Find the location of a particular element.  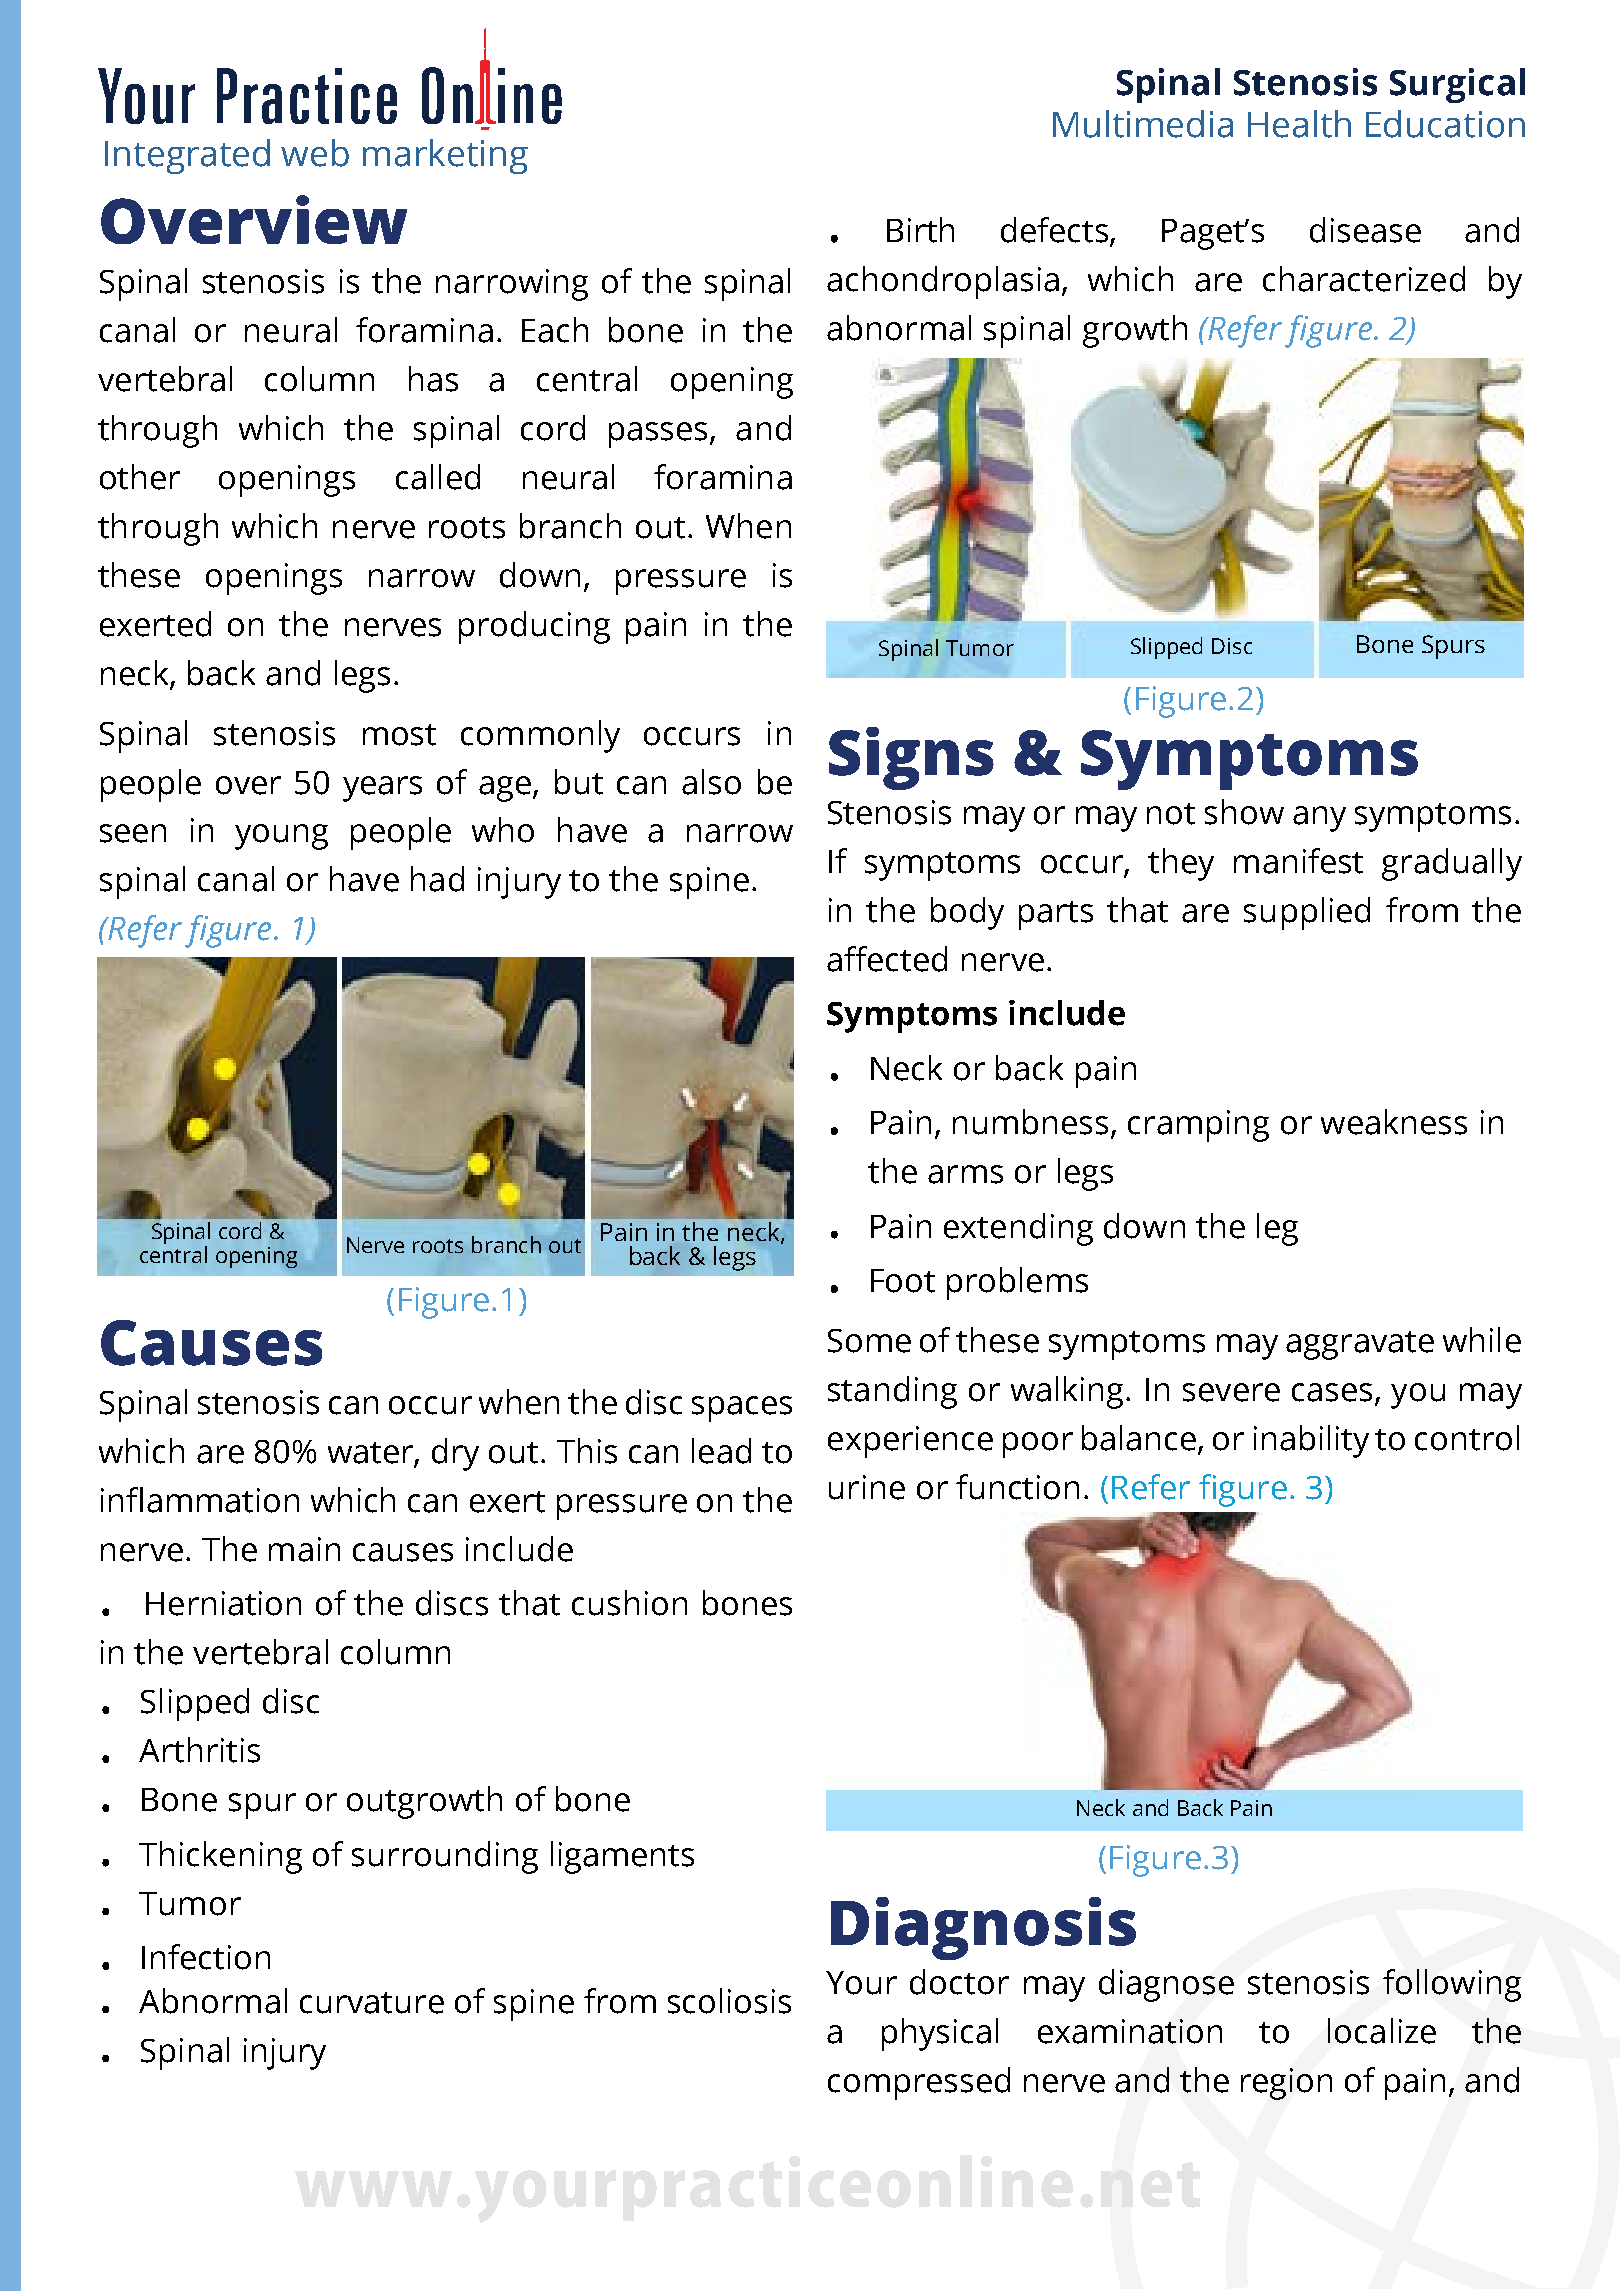

Health is located at coordinates (1299, 124).
